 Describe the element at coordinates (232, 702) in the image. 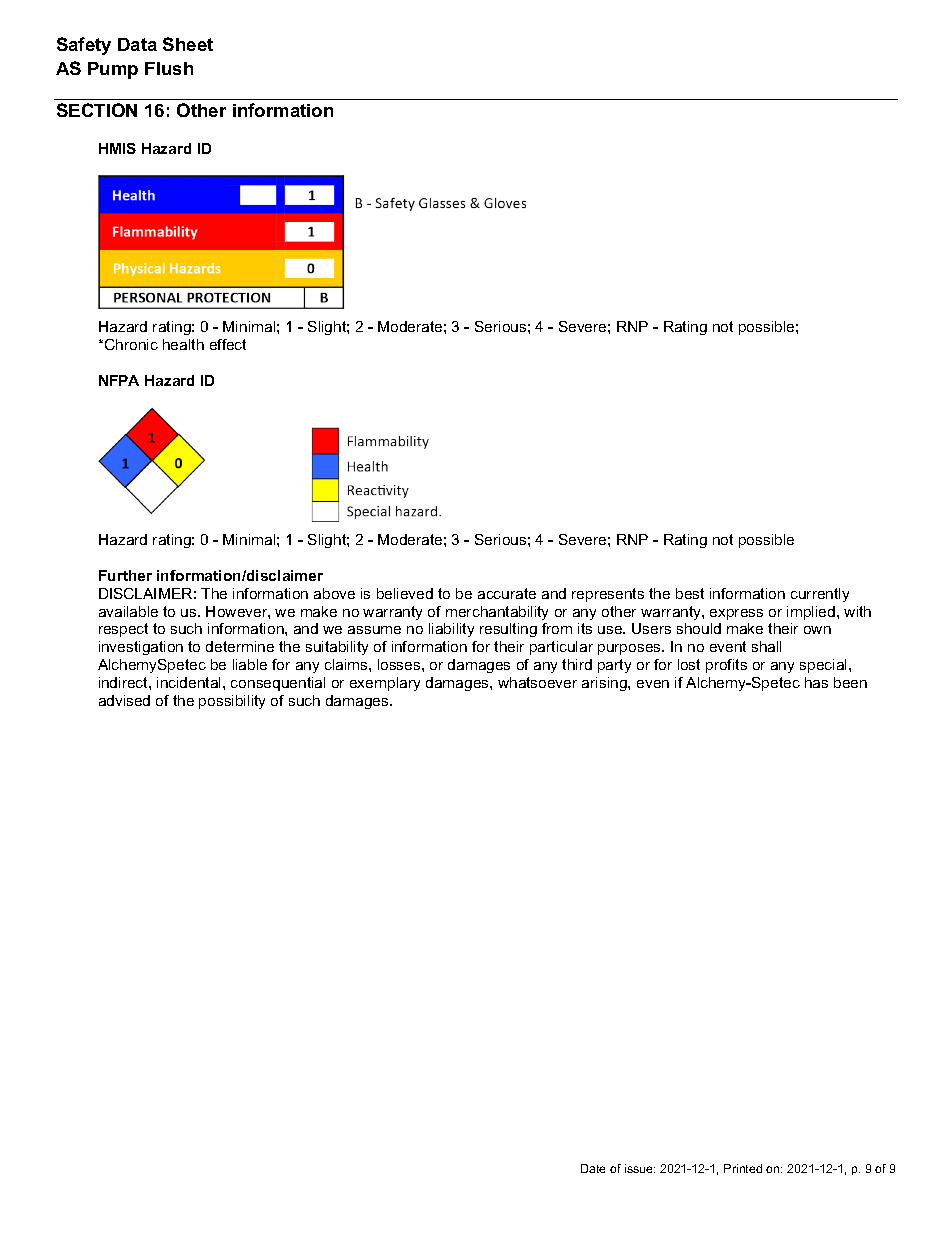

I see `possibility` at that location.
